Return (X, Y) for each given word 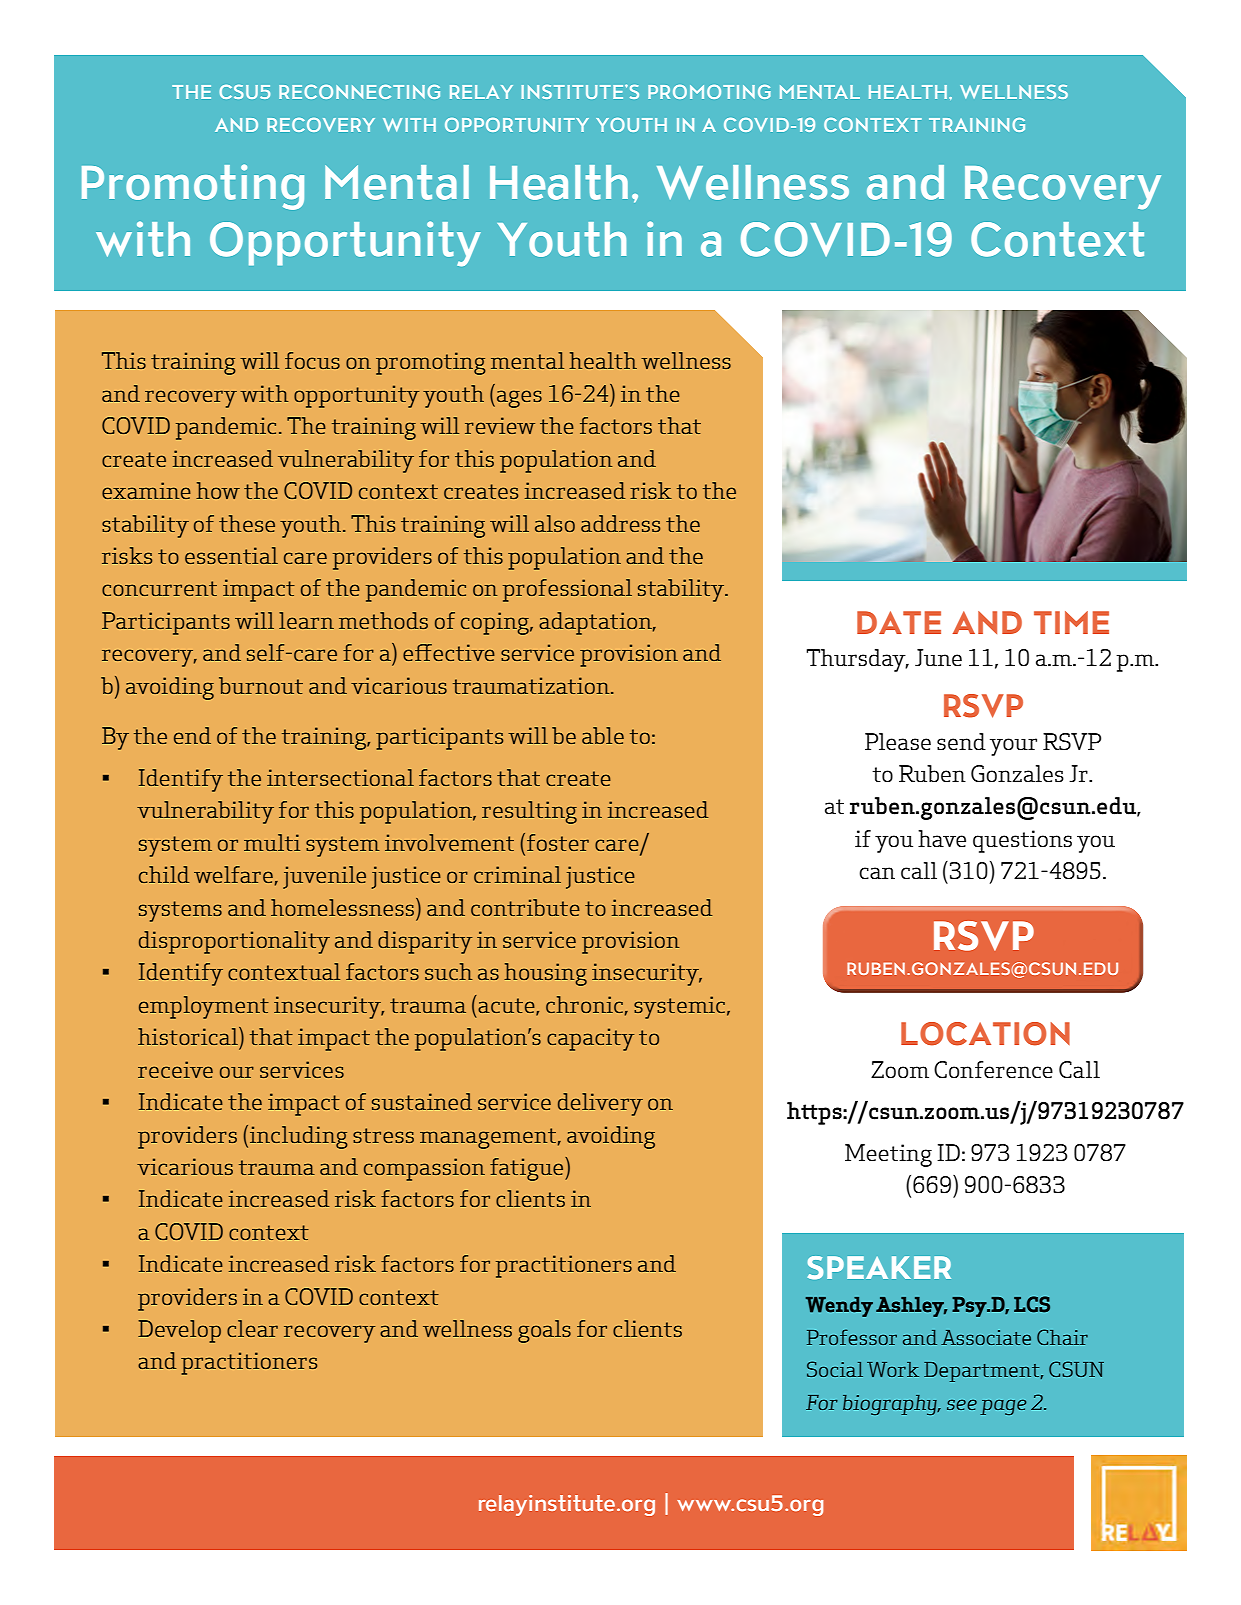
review (500, 425)
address (620, 523)
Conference (993, 1070)
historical (189, 1036)
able (603, 735)
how (218, 490)
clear (252, 1328)
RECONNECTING (359, 92)
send (961, 742)
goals (544, 1331)
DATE (899, 622)
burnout (261, 685)
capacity (590, 1039)
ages (519, 399)
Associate (986, 1337)
